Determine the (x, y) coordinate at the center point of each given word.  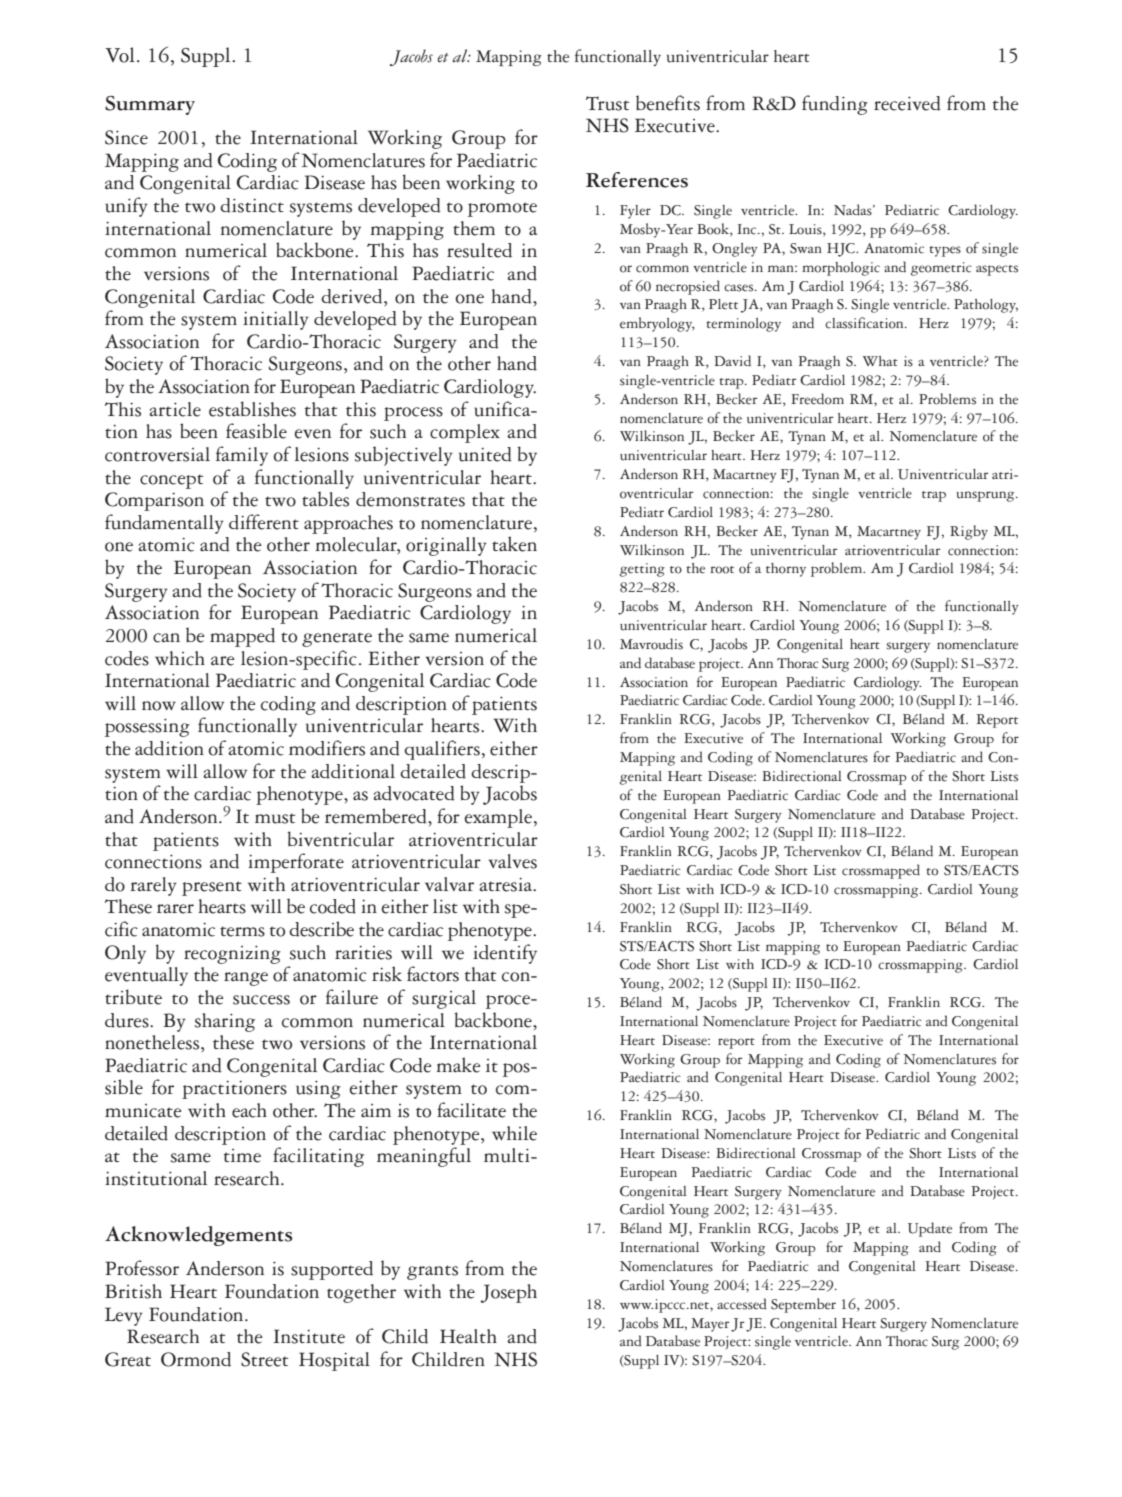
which (180, 658)
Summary (150, 105)
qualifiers (442, 750)
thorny (786, 570)
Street (264, 1359)
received (907, 103)
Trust (607, 103)
